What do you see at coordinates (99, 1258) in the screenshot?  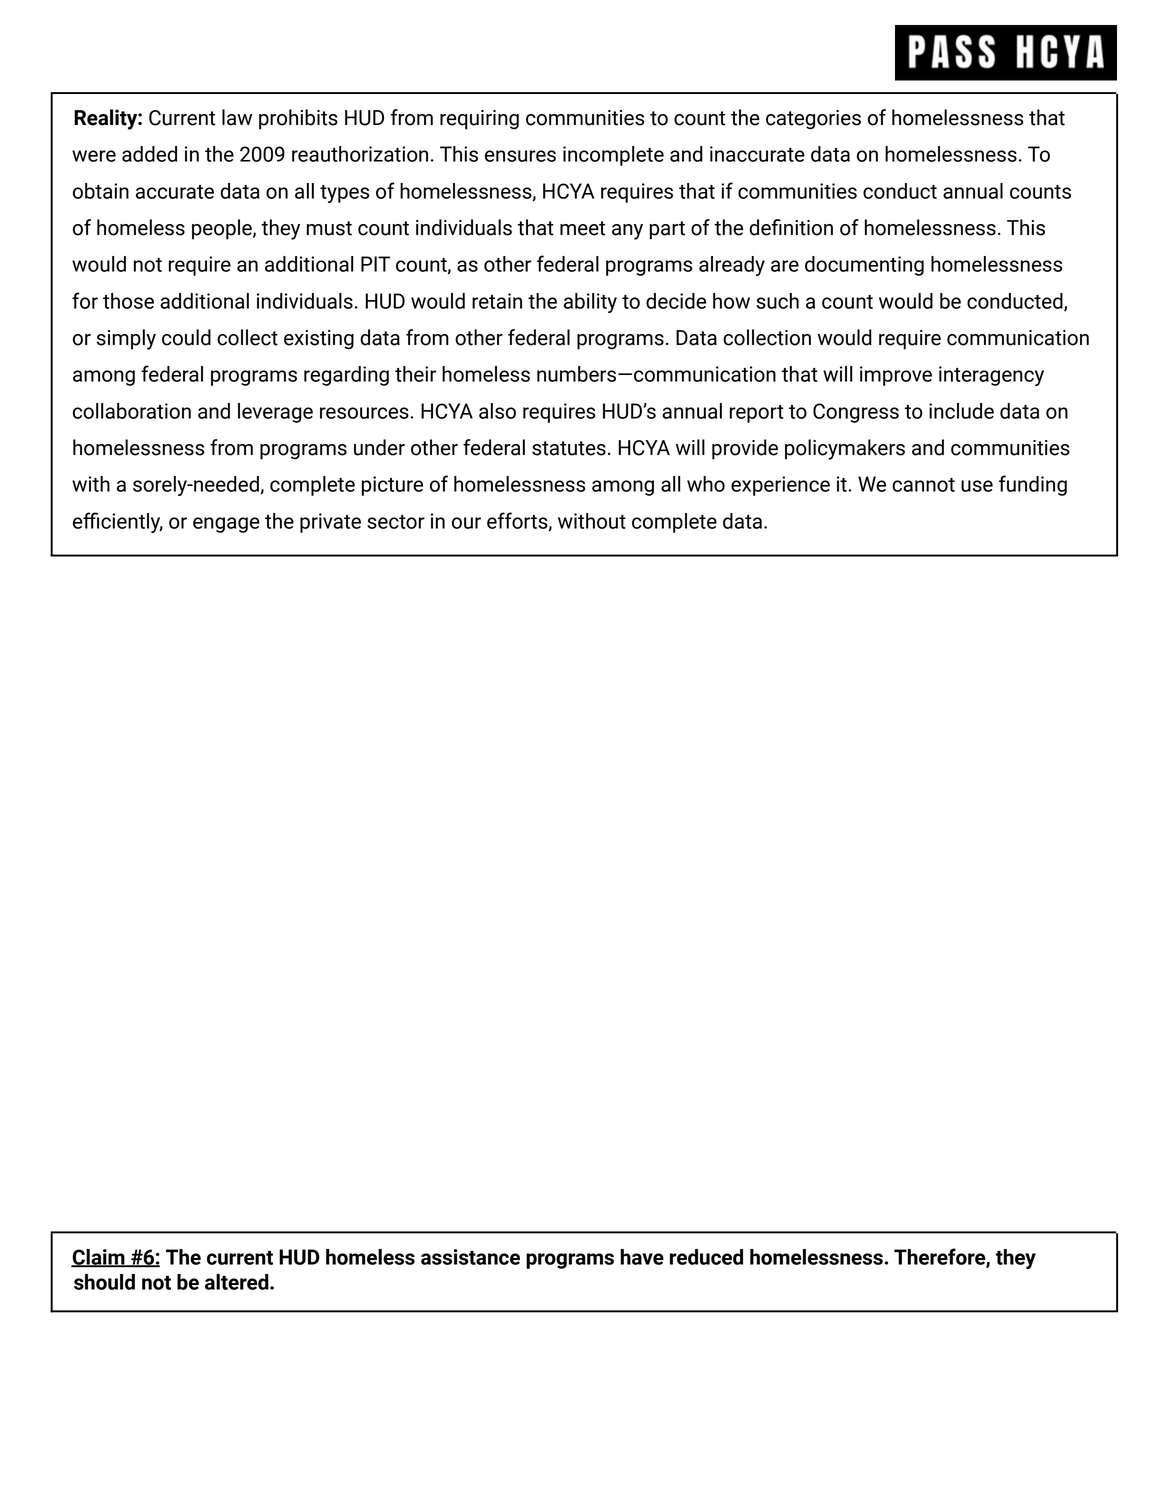 I see `Claim` at bounding box center [99, 1258].
